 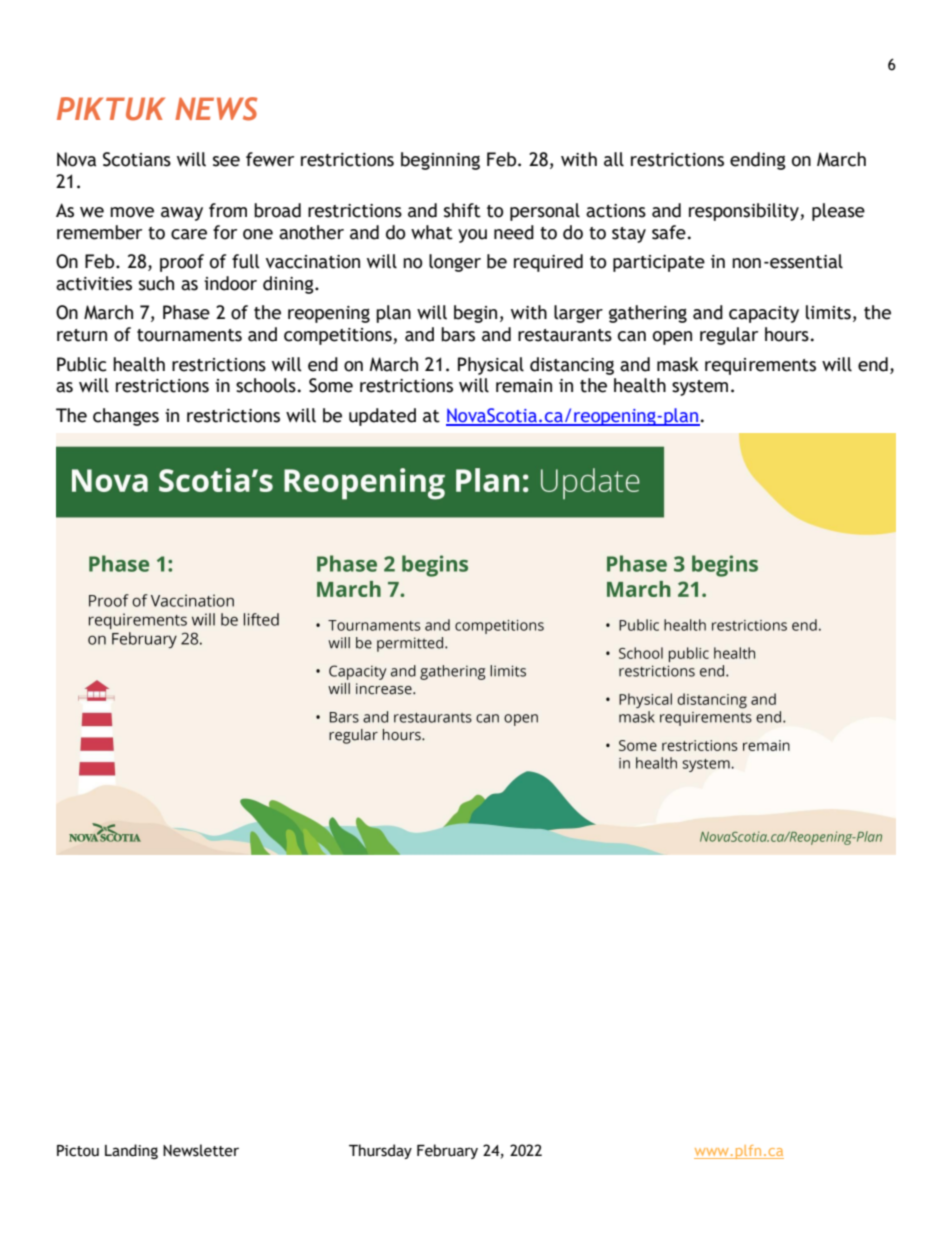 I want to click on changes, so click(x=126, y=417).
